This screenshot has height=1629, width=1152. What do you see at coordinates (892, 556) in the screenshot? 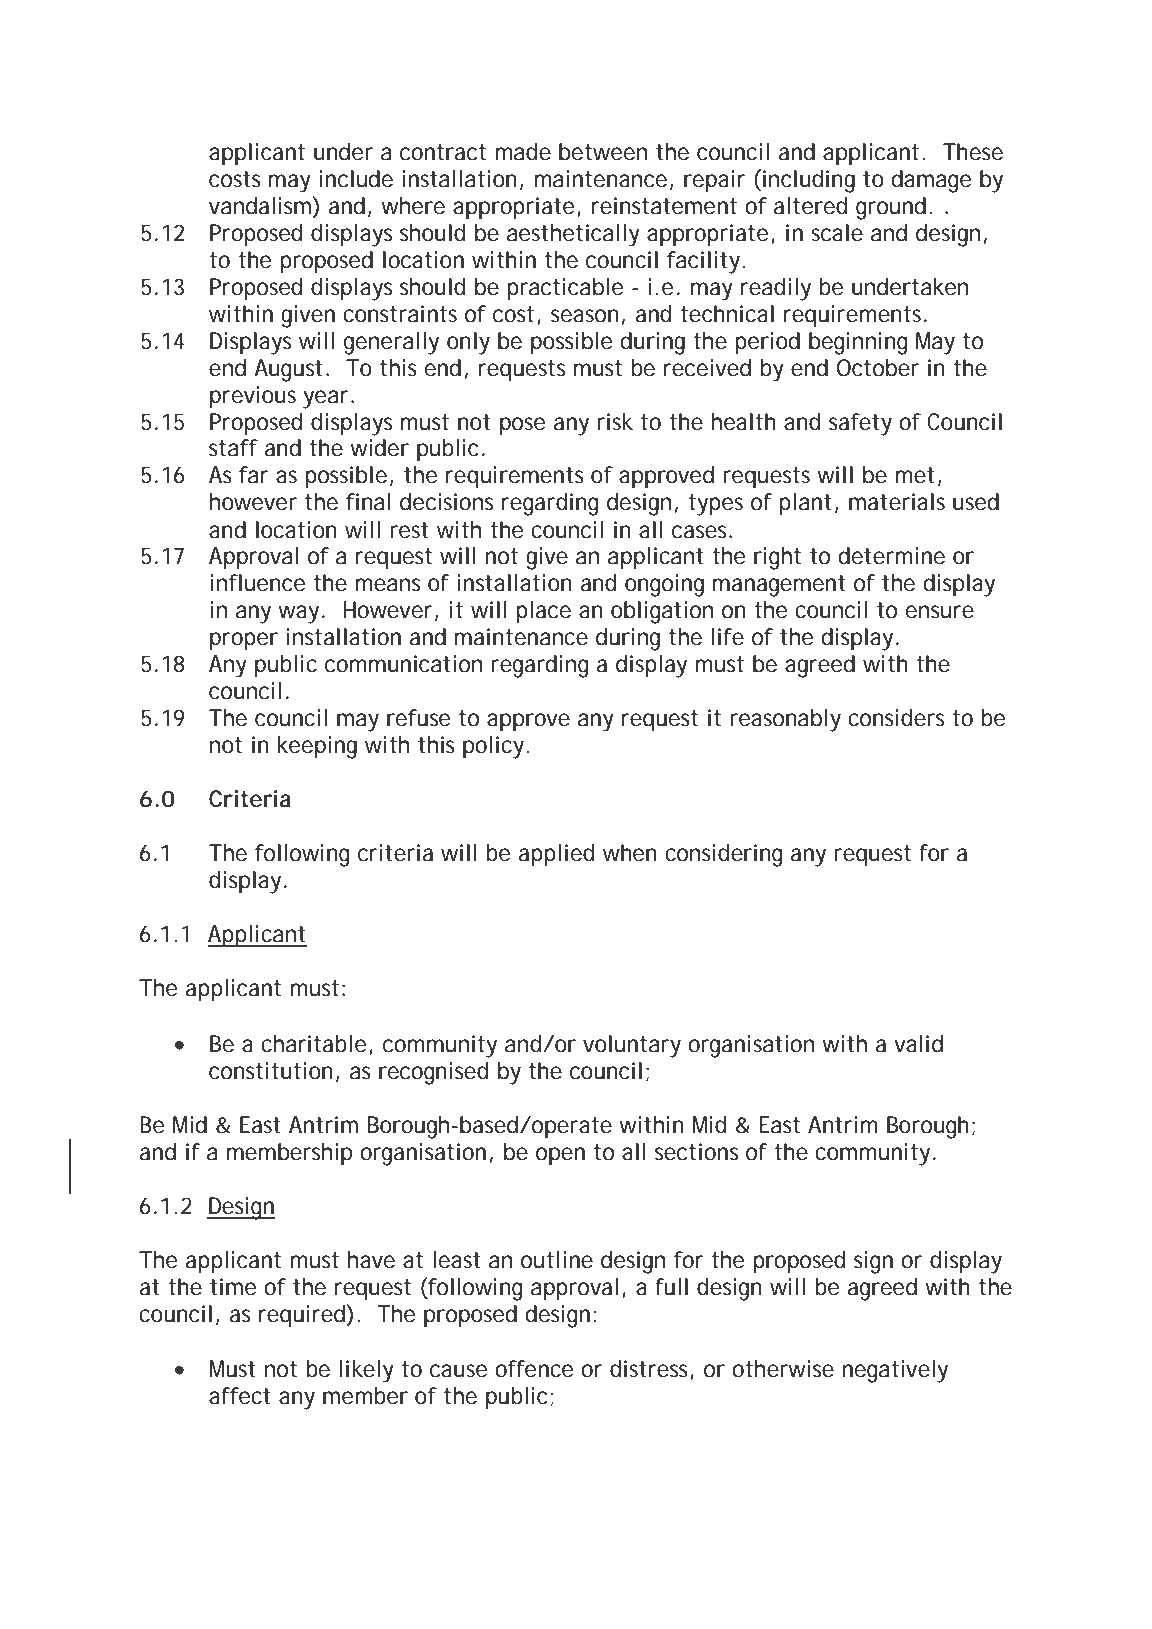
I see `determine` at bounding box center [892, 556].
